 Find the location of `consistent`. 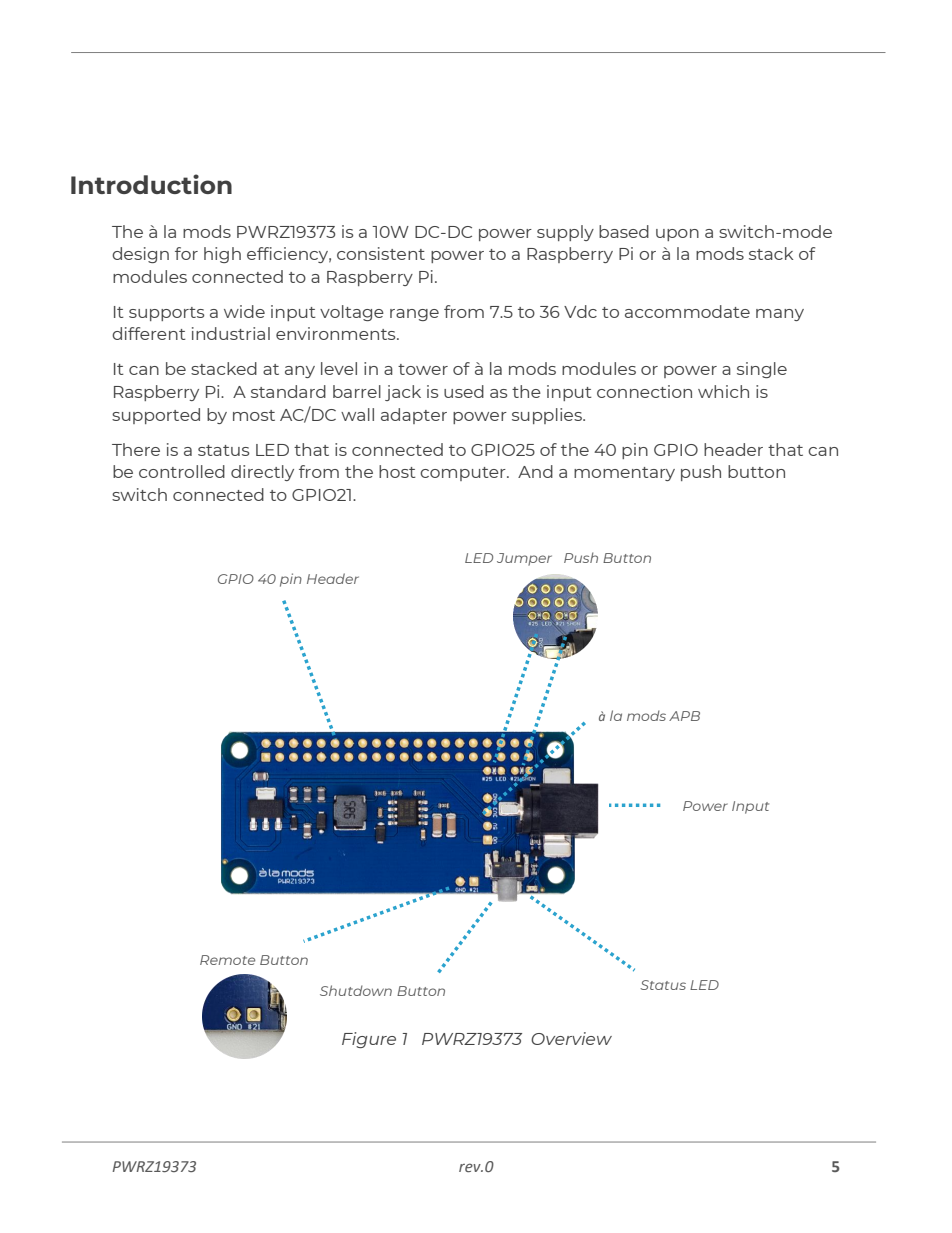

consistent is located at coordinates (381, 253).
